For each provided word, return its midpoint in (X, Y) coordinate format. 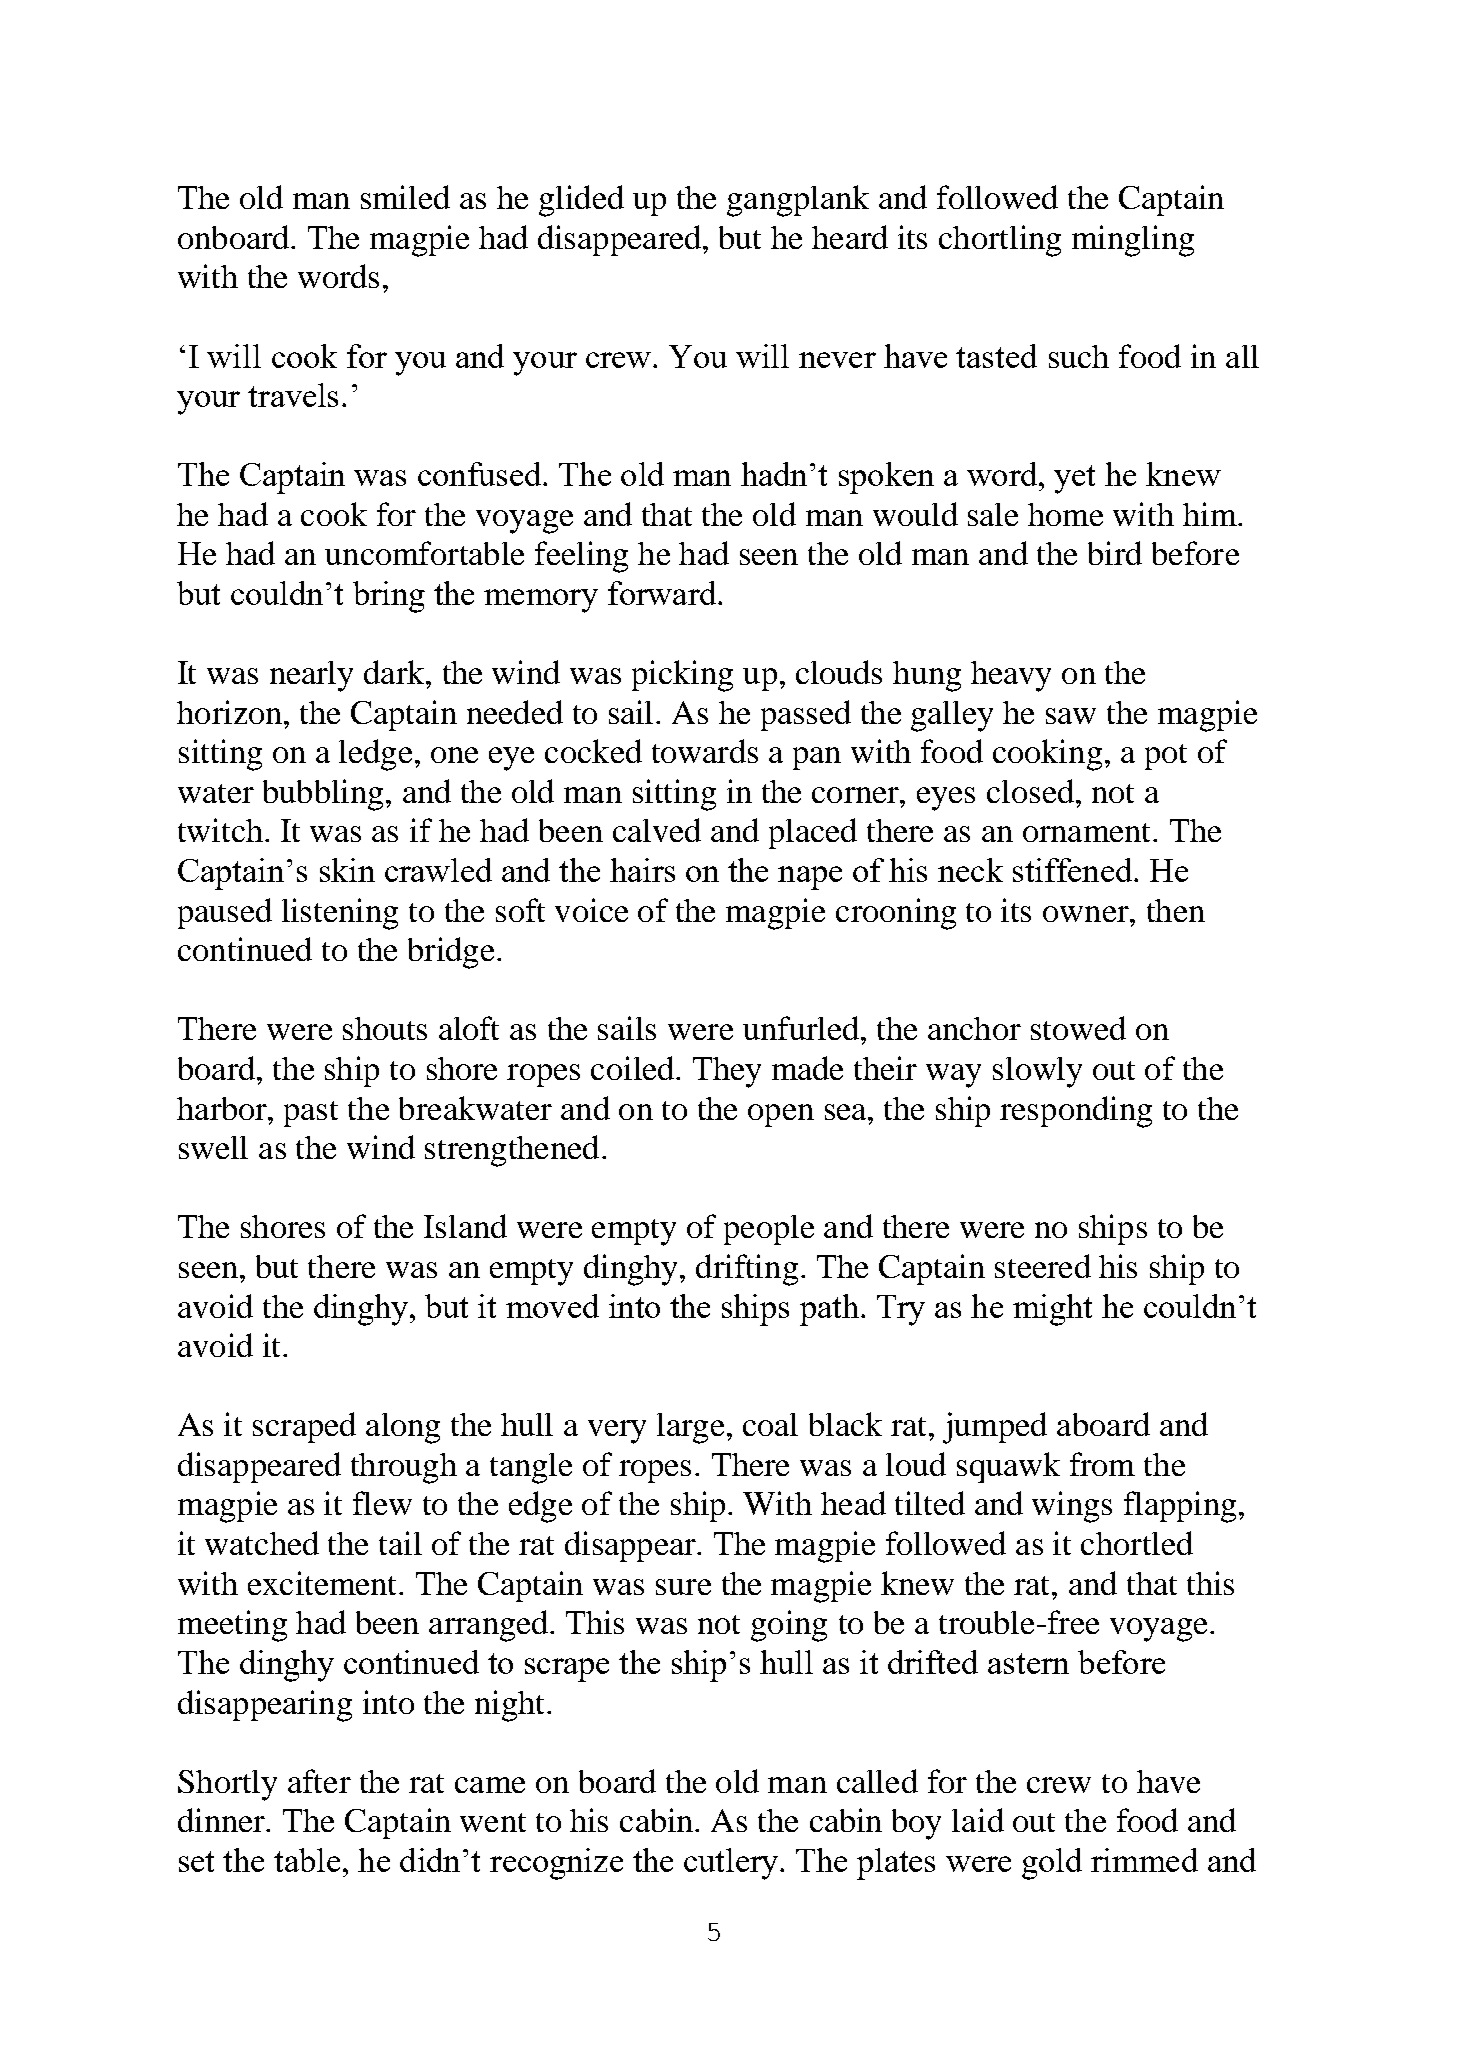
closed (1030, 791)
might (1052, 1310)
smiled (405, 197)
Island (465, 1226)
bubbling (323, 795)
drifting (747, 1270)
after (319, 1781)
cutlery (732, 1864)
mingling (1133, 241)
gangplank (798, 201)
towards (705, 751)
